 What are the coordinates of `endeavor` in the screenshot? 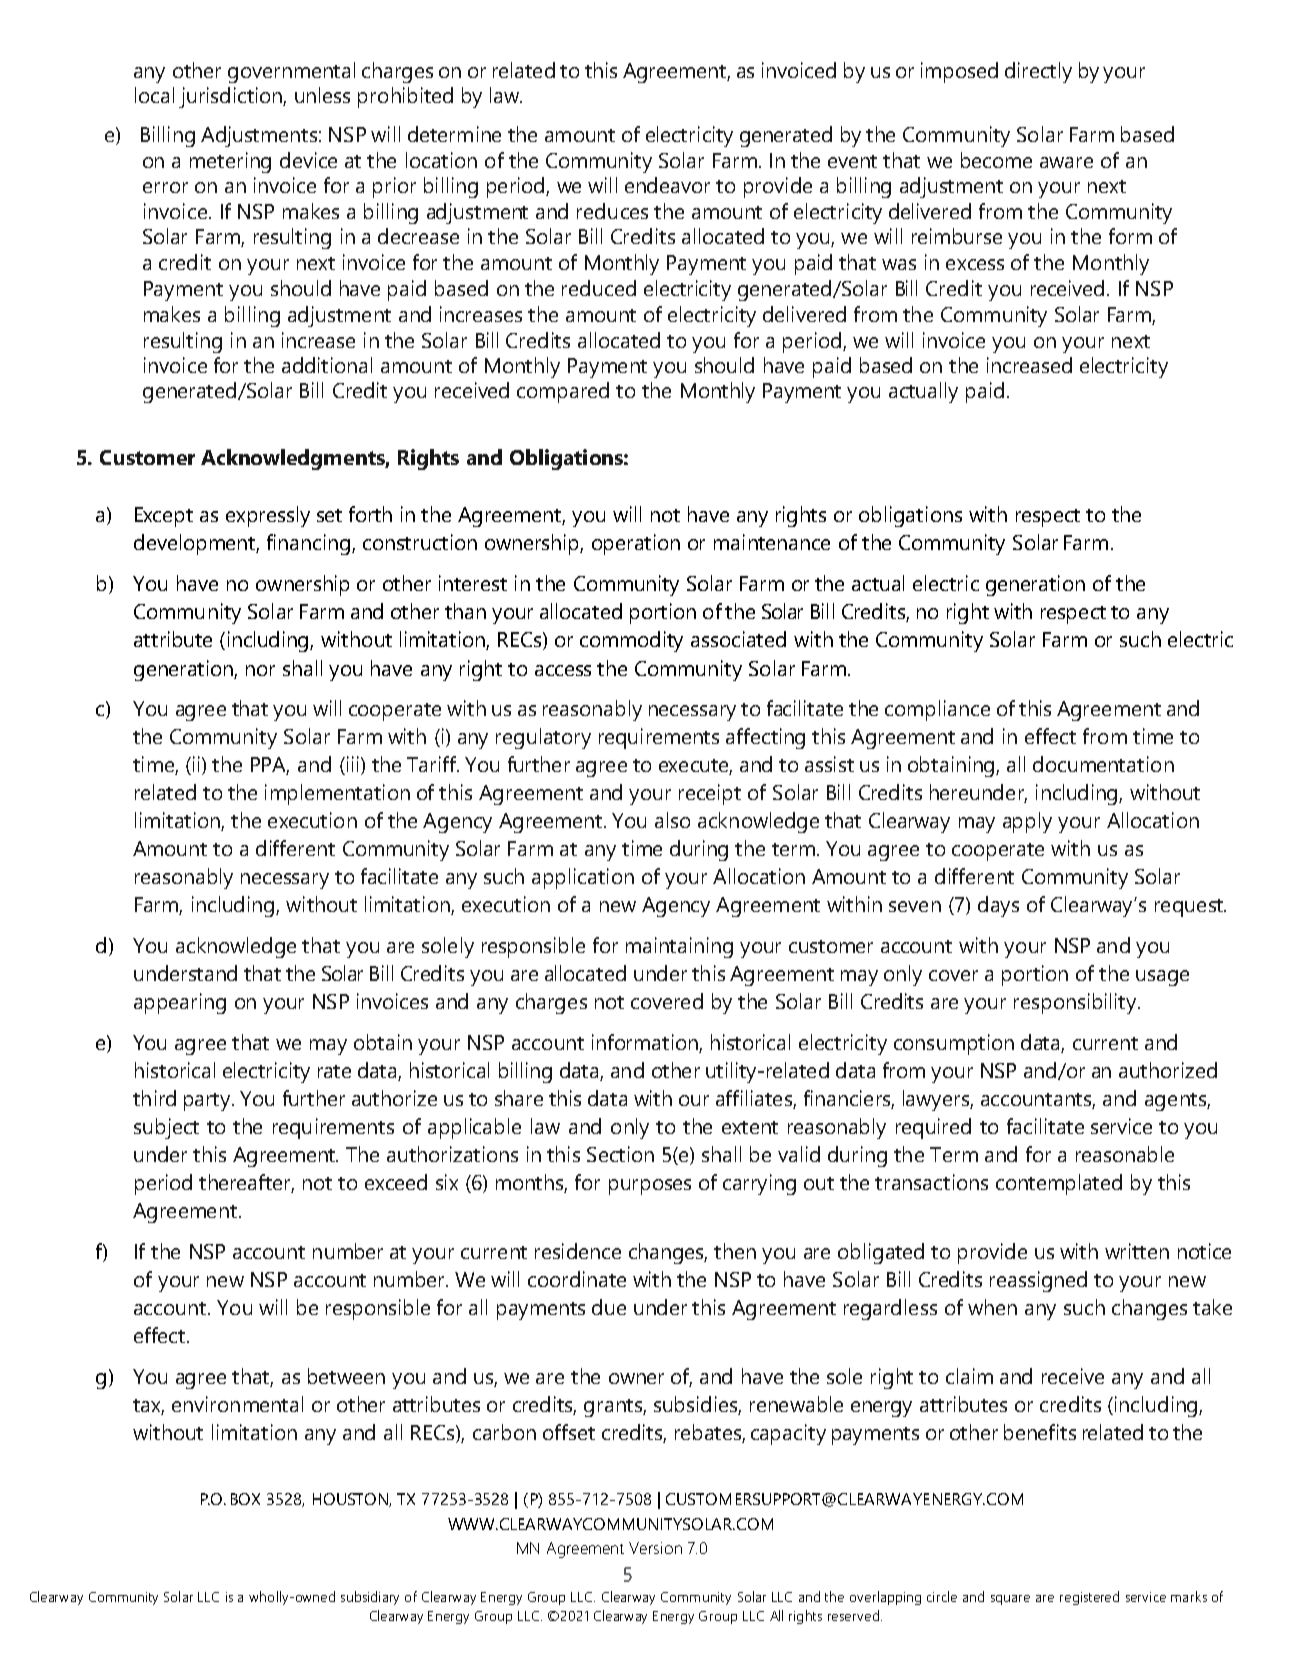 It's located at (667, 185).
